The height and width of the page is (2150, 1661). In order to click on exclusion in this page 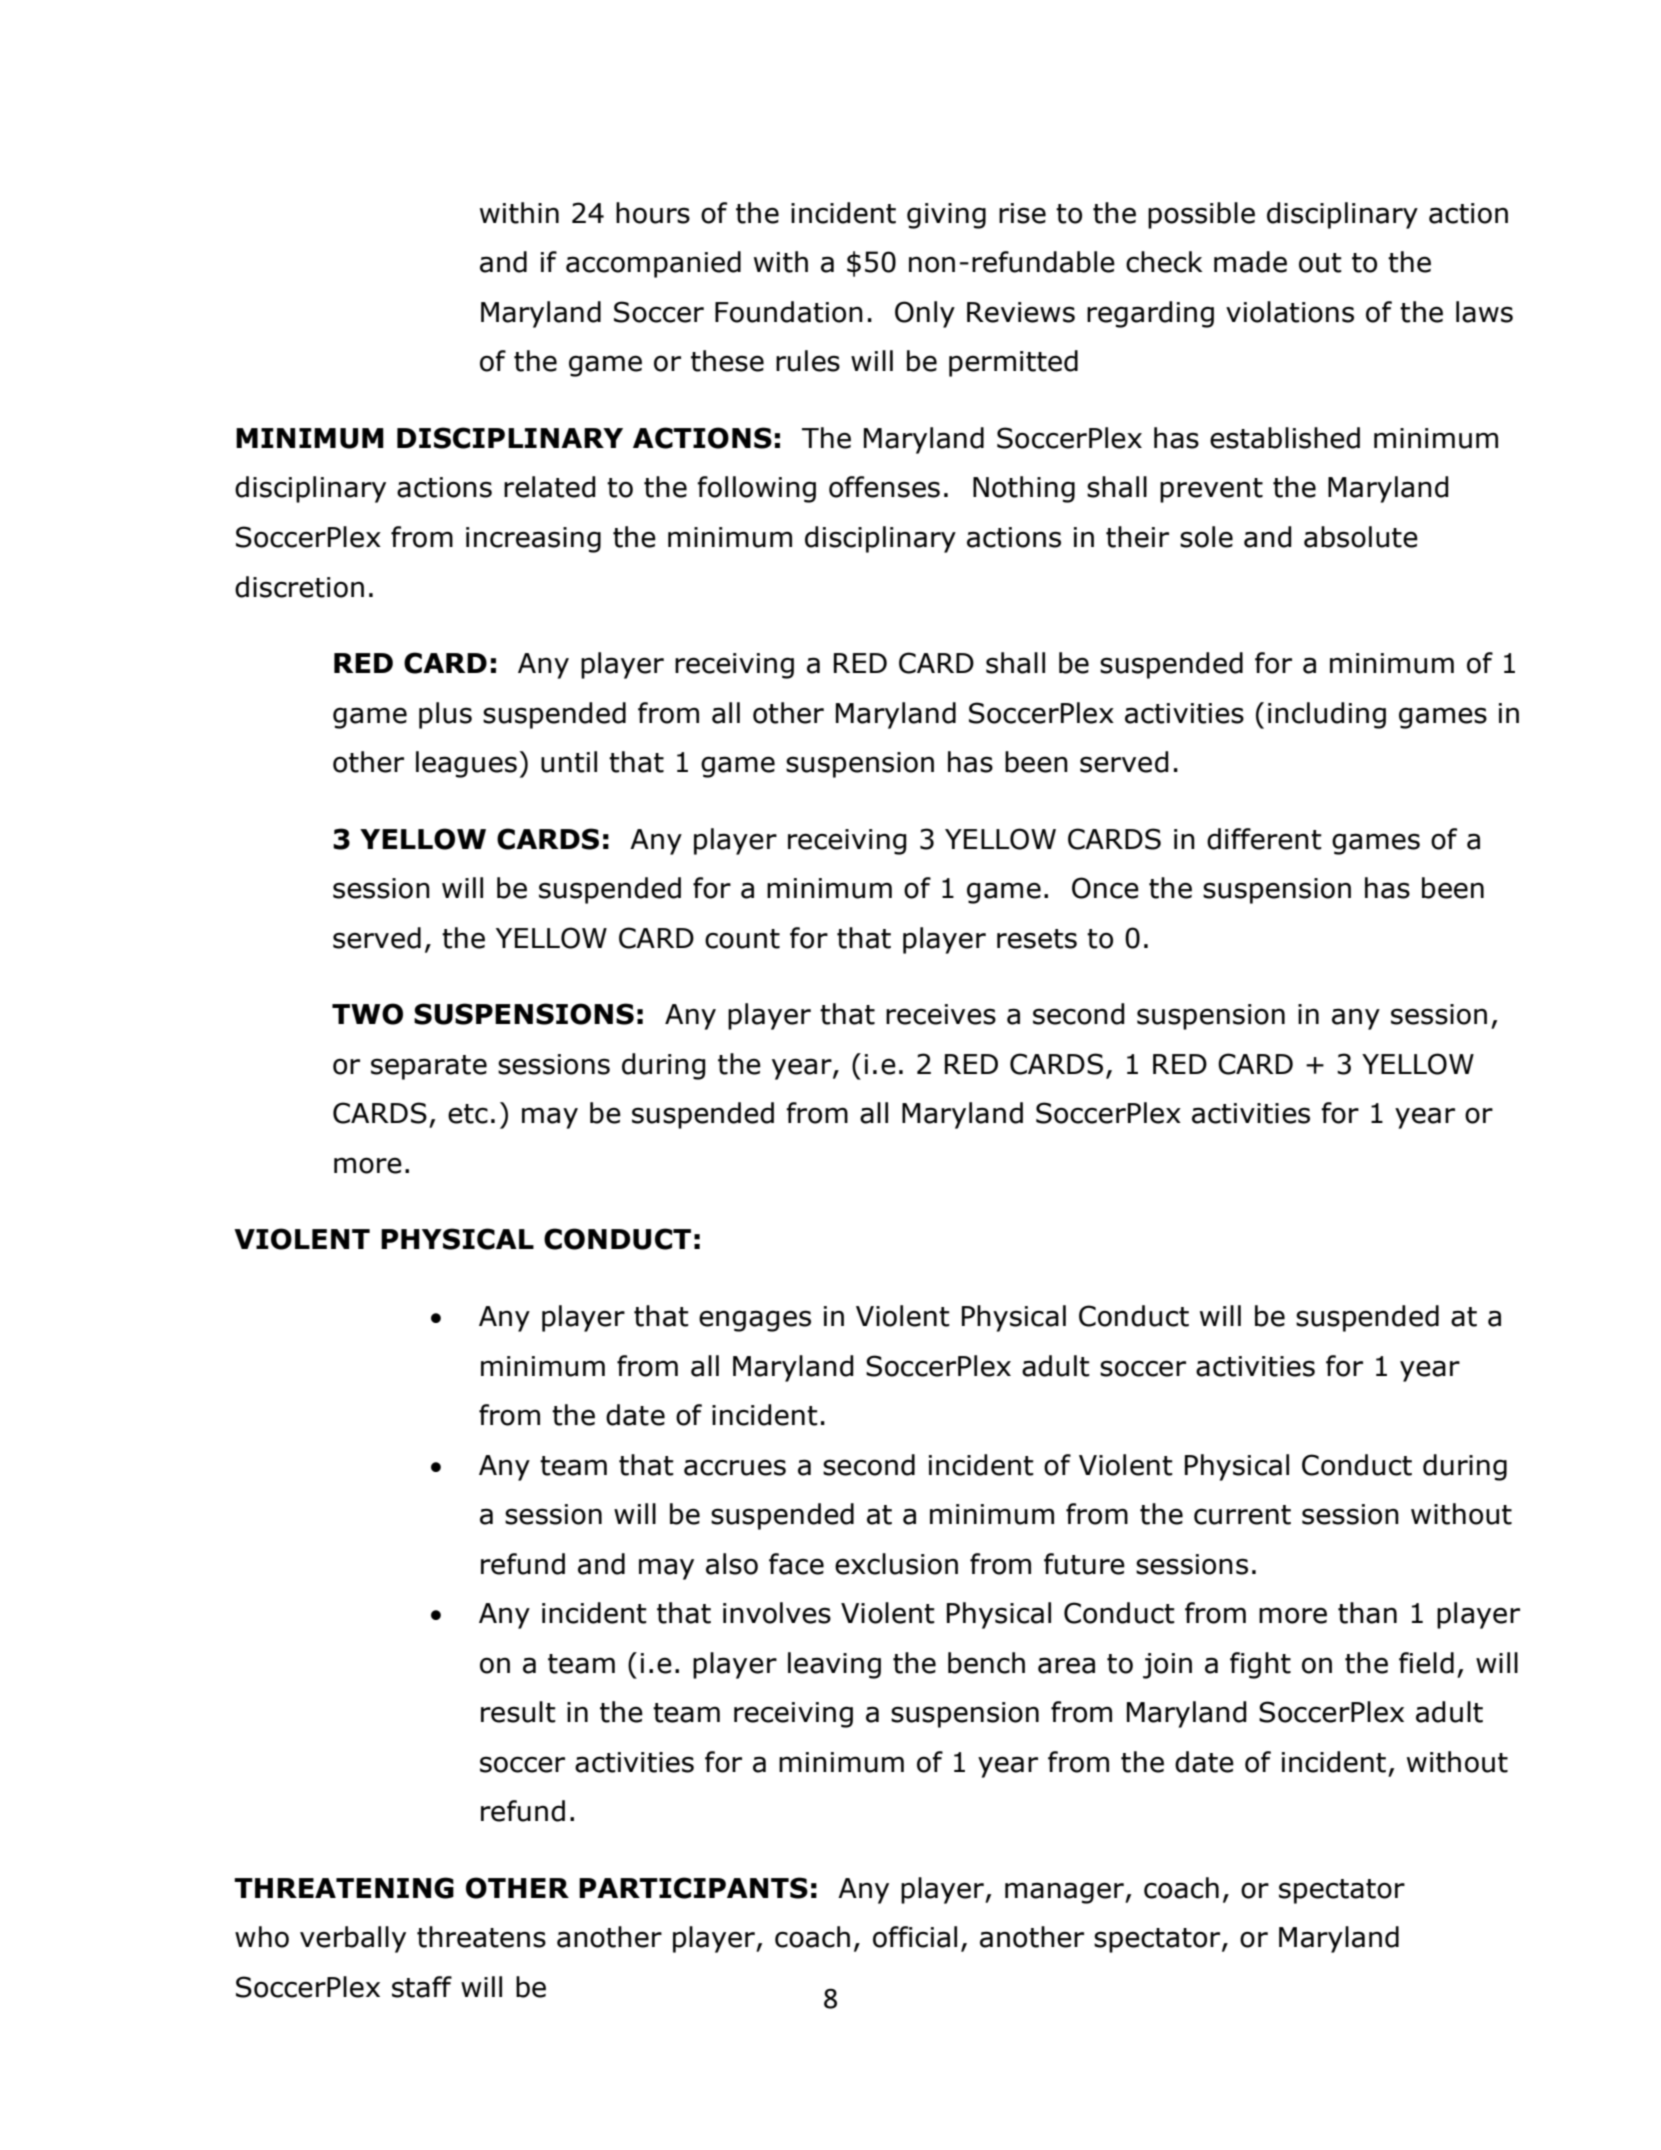, I will do `click(896, 1564)`.
